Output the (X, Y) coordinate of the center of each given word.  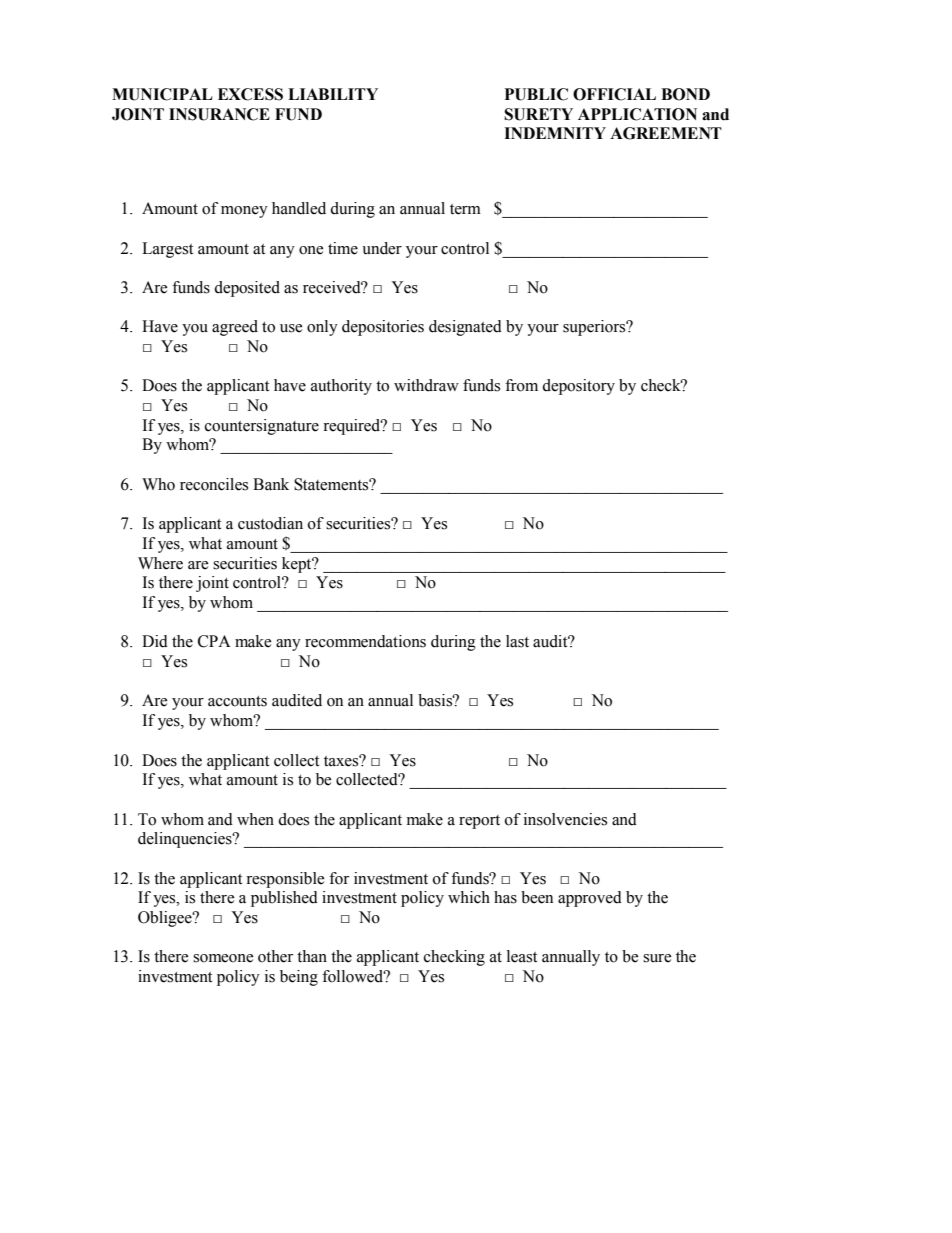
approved (590, 899)
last (517, 641)
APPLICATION (637, 114)
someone (223, 958)
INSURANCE (219, 114)
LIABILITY (333, 94)
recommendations (365, 641)
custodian (270, 523)
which (469, 897)
